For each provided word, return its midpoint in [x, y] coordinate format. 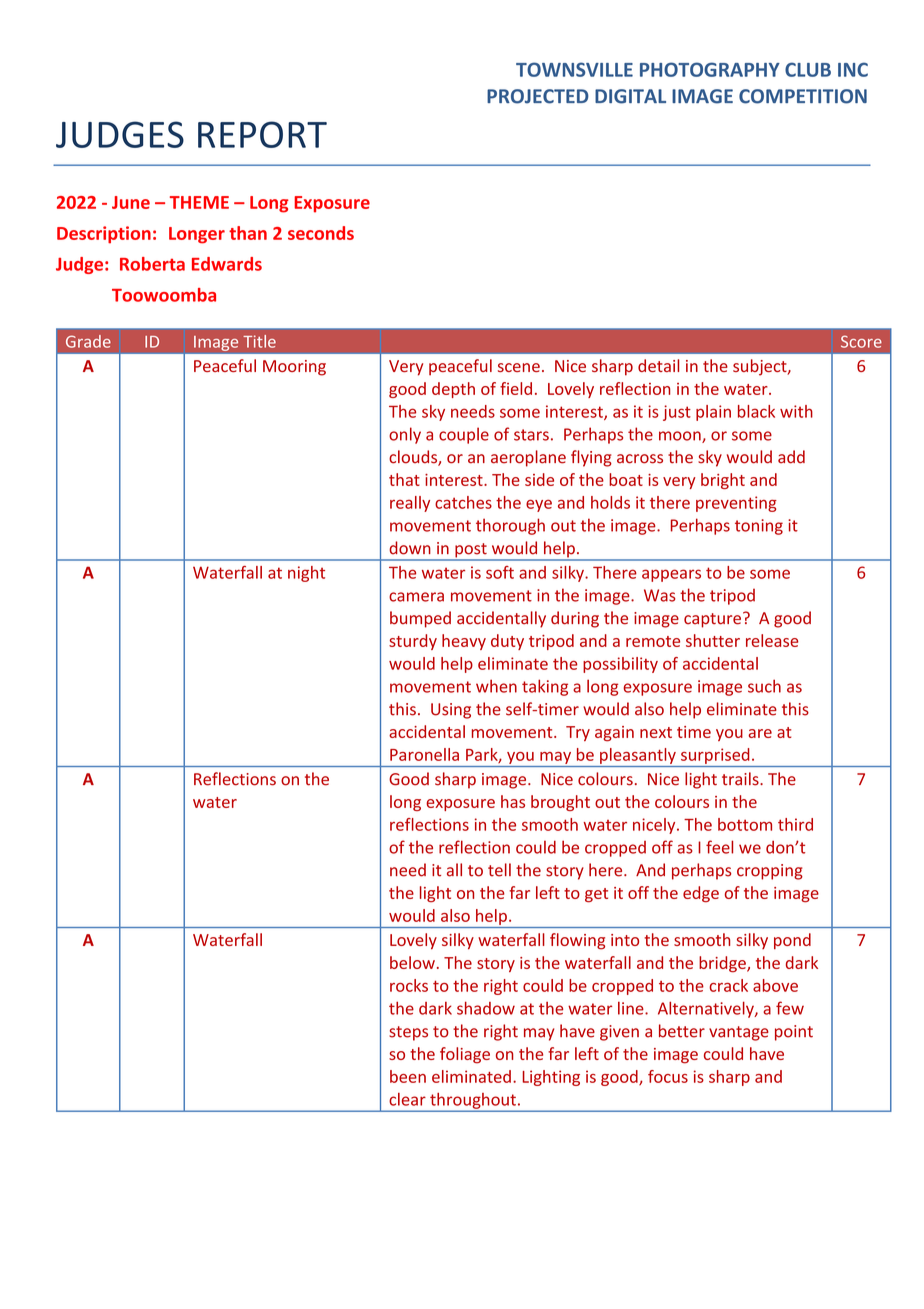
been [408, 1076]
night [306, 574]
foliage [465, 1055]
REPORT [262, 134]
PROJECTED [538, 96]
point [794, 1033]
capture [712, 620]
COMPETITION [803, 96]
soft [500, 572]
